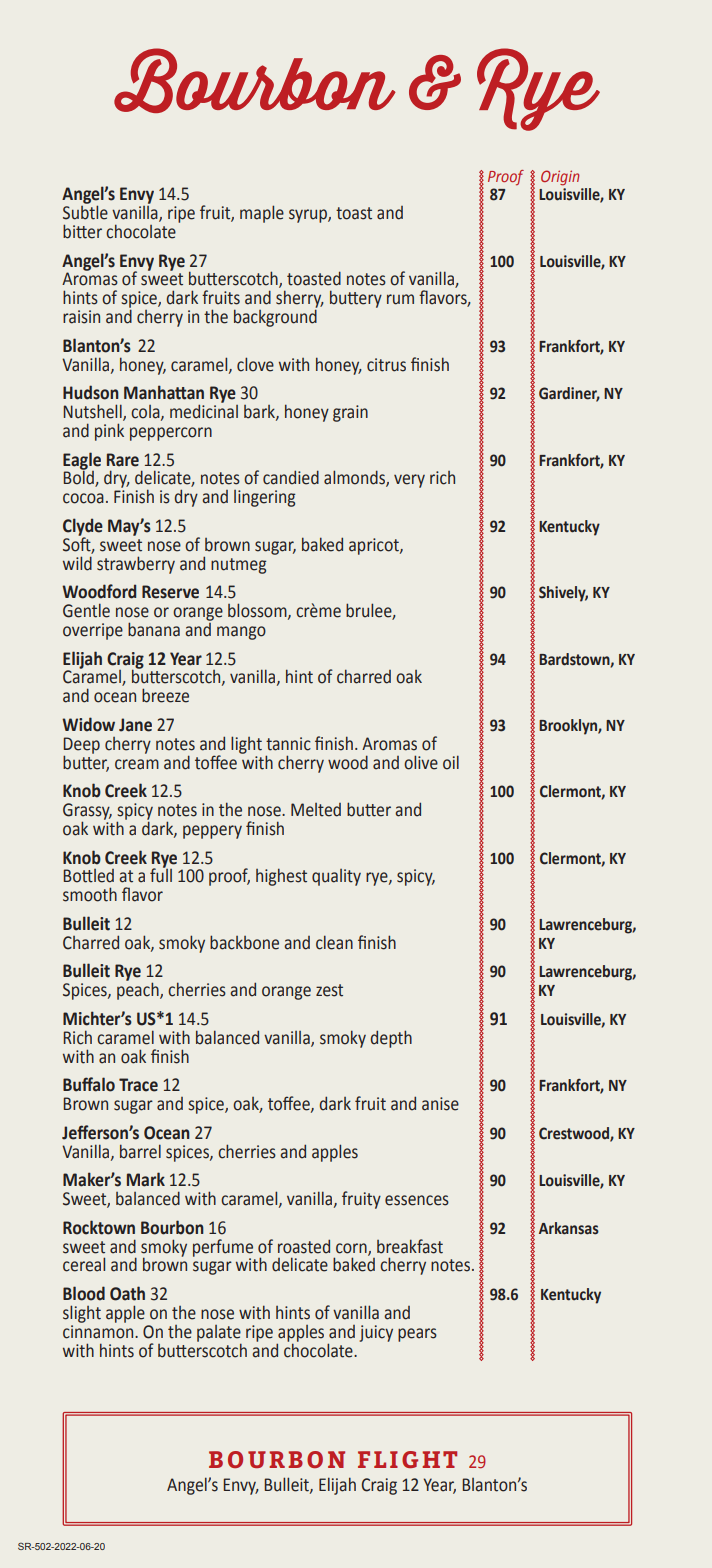 The height and width of the screenshot is (1568, 712). What do you see at coordinates (560, 178) in the screenshot?
I see `Origin` at bounding box center [560, 178].
